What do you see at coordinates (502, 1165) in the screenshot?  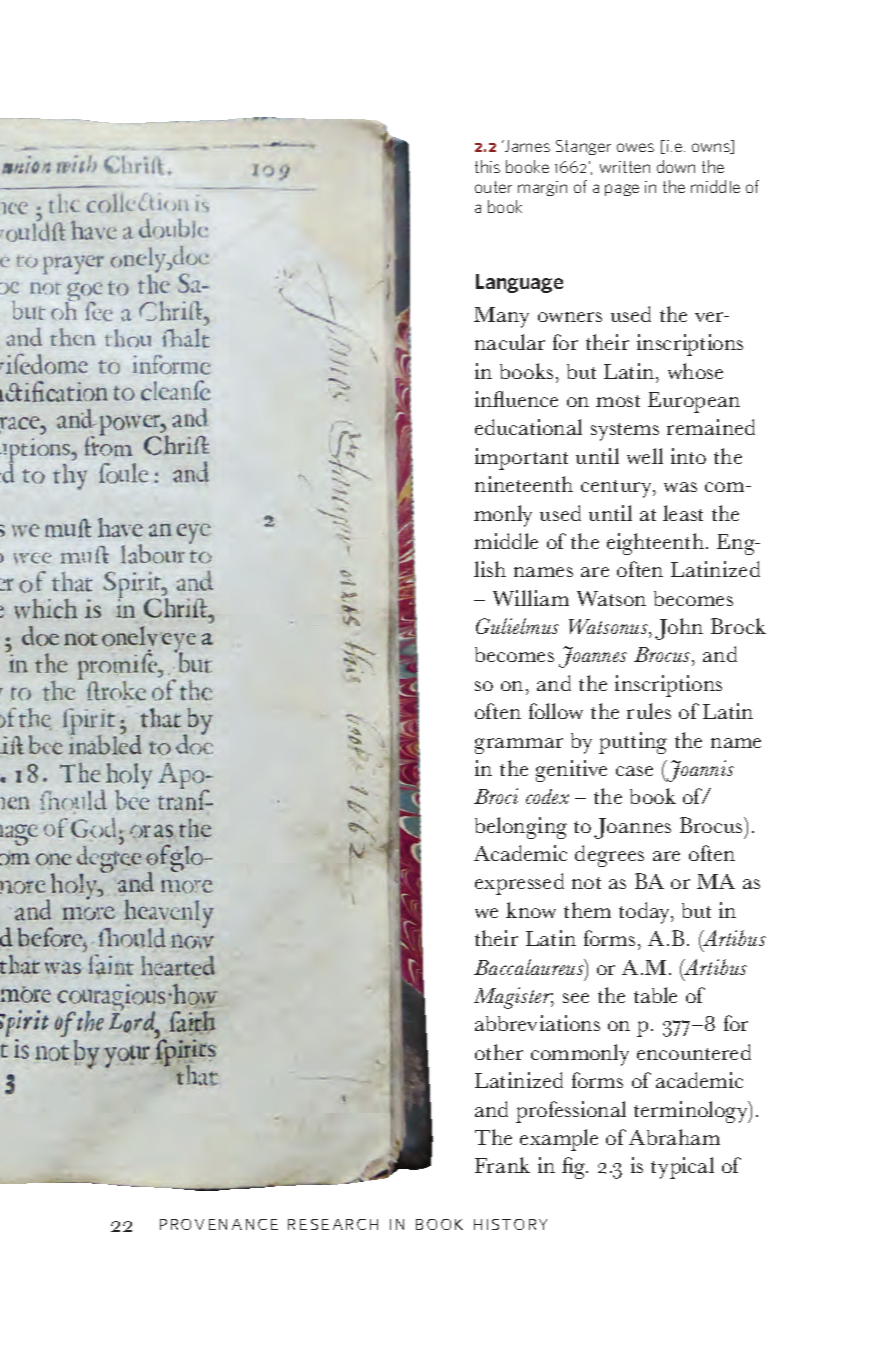 I see `Frank` at bounding box center [502, 1165].
